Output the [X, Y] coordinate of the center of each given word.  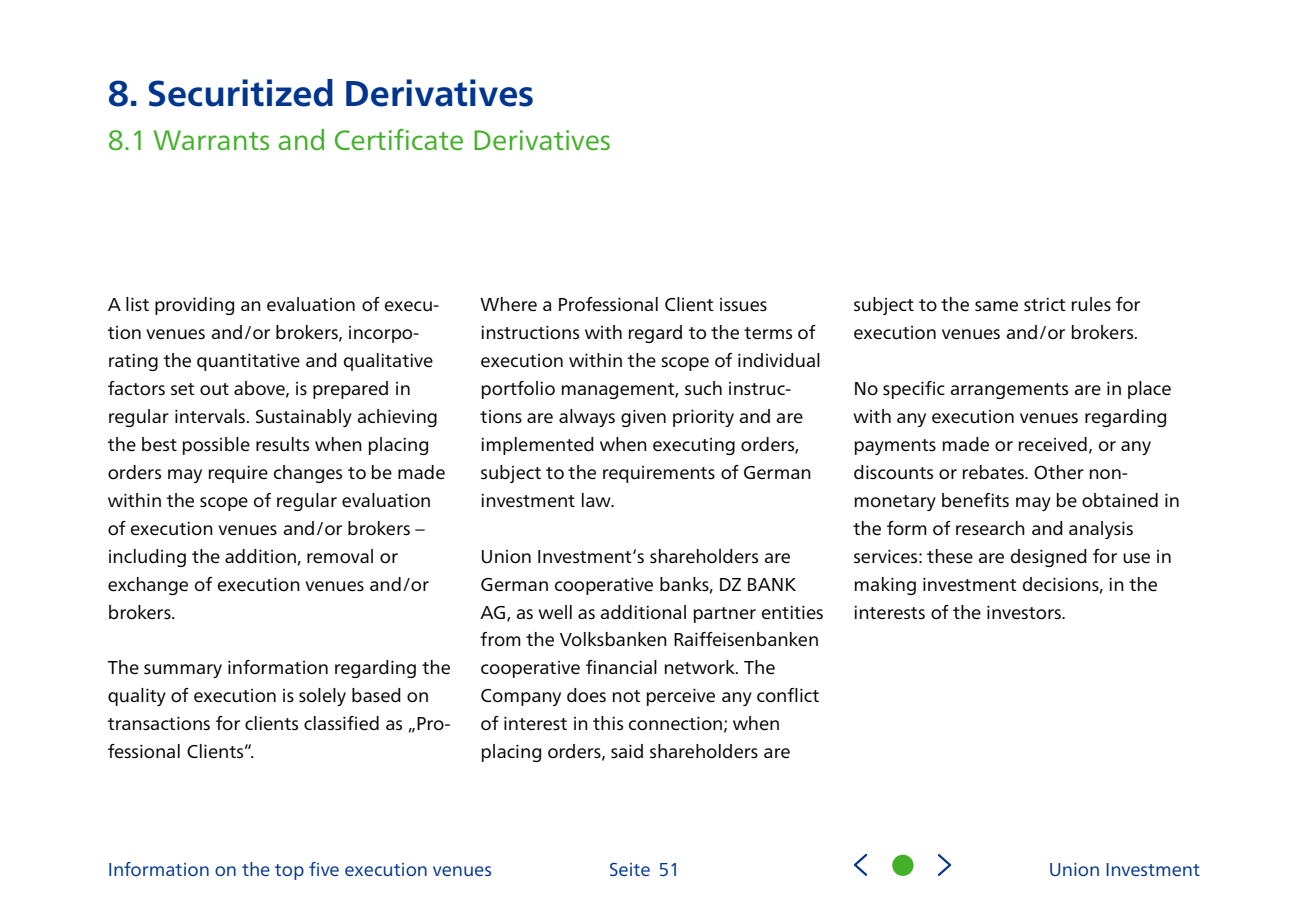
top [289, 872]
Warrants [211, 140]
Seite [630, 869]
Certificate [399, 140]
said [627, 751]
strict [1045, 304]
